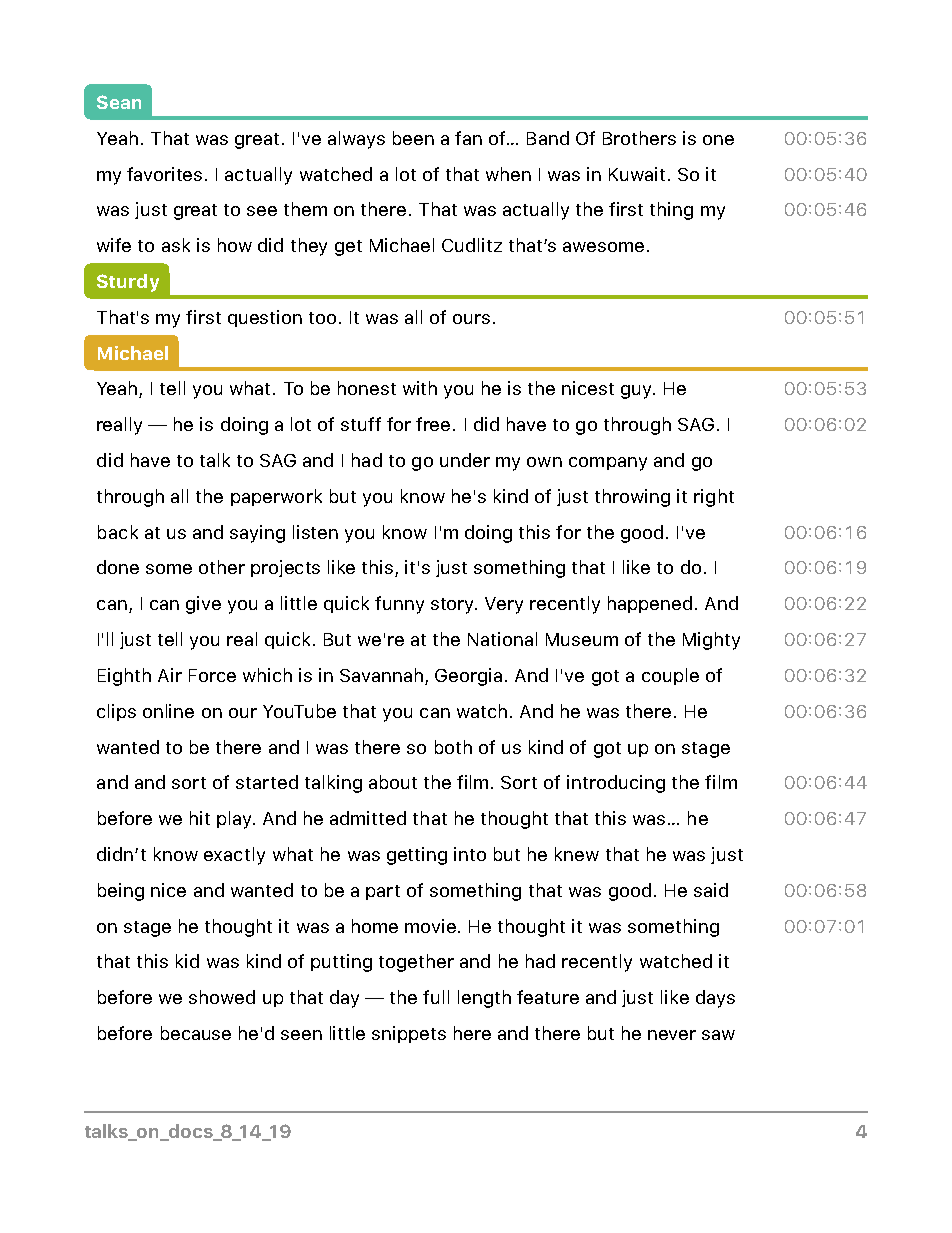  Describe the element at coordinates (465, 460) in the image. I see `under` at that location.
